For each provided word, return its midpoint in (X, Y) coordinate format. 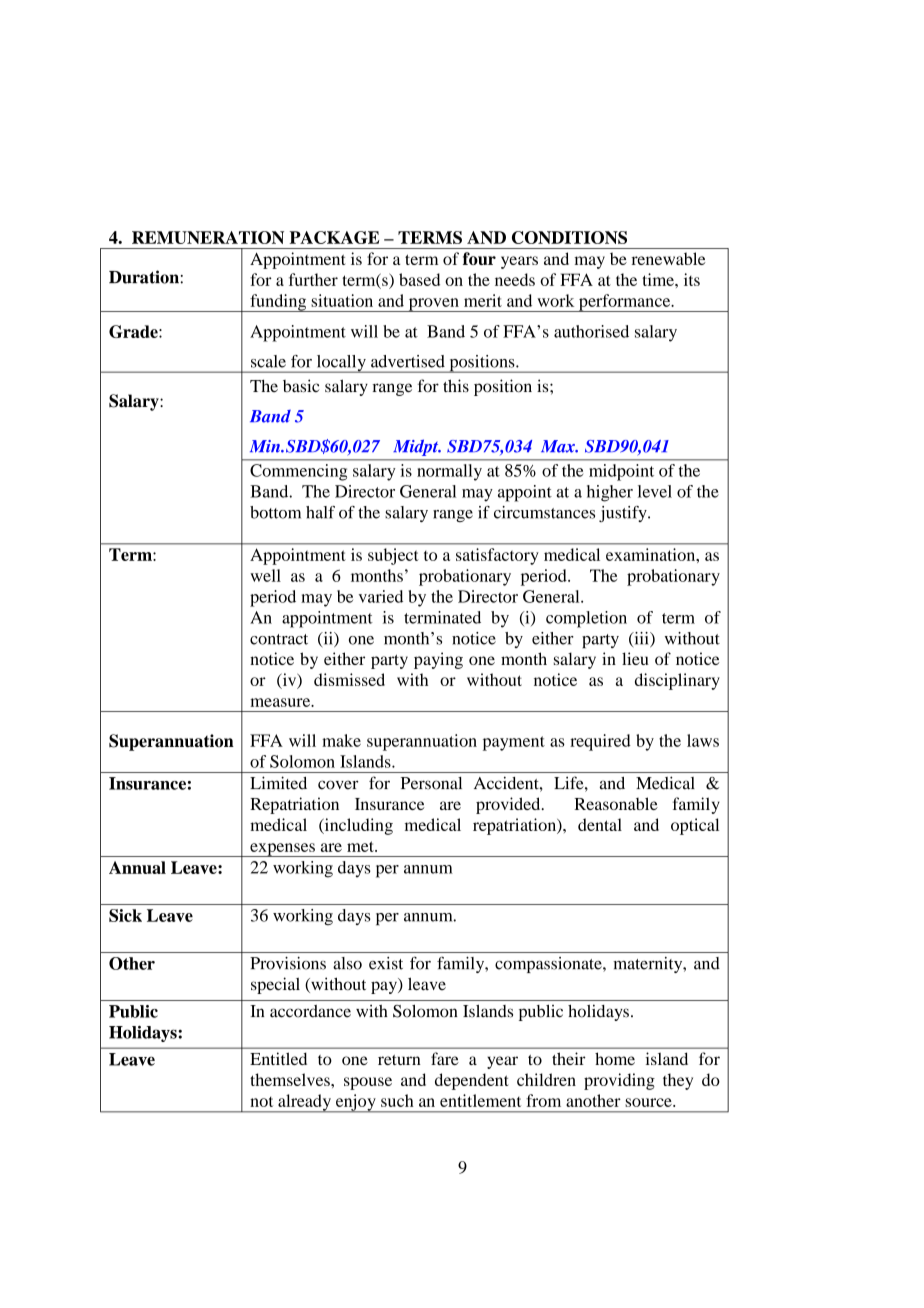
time (659, 279)
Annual (137, 867)
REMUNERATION (208, 237)
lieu (635, 658)
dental (600, 824)
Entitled (278, 1058)
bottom (275, 512)
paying (438, 660)
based (419, 279)
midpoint (621, 472)
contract (279, 639)
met (361, 846)
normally (449, 472)
